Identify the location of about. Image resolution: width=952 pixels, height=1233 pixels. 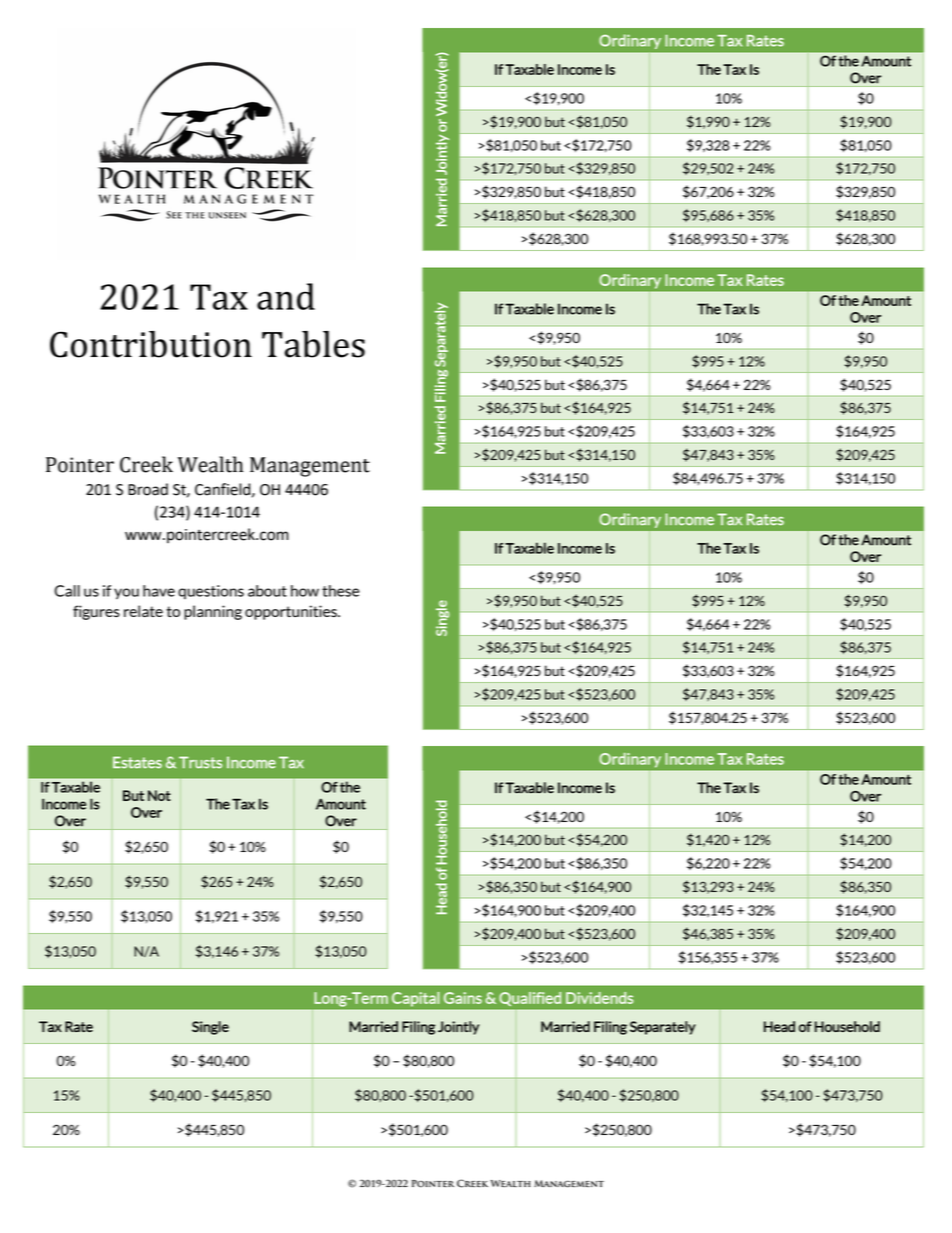
(267, 591).
